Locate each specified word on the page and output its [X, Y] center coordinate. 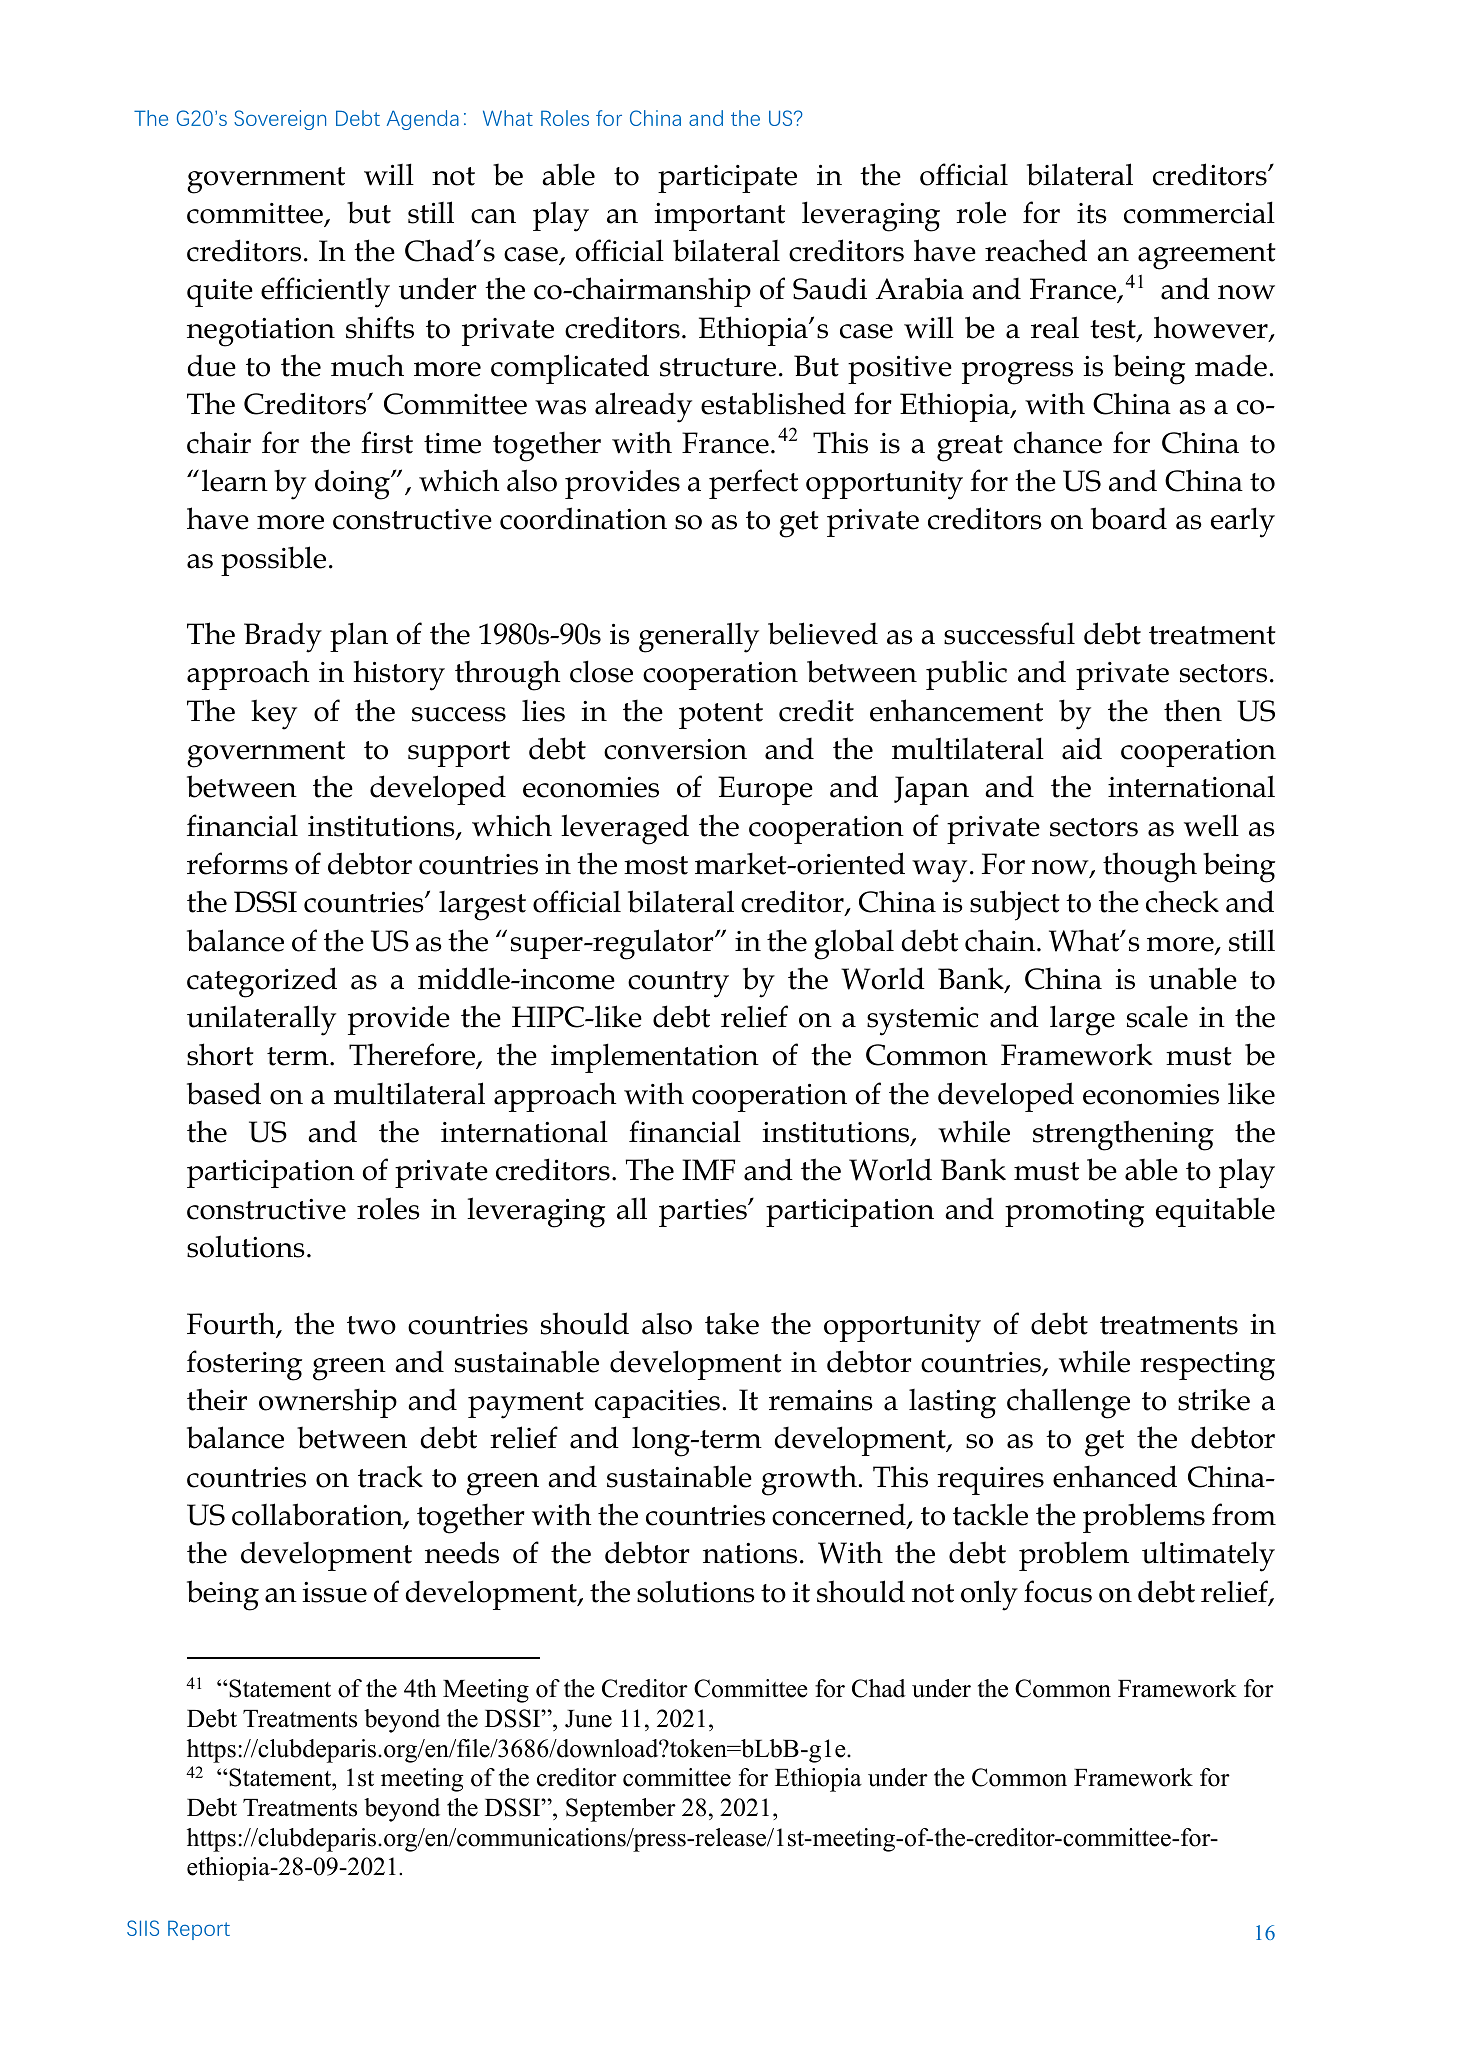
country [678, 984]
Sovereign [280, 120]
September [621, 1810]
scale [1157, 1017]
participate [727, 179]
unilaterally [261, 1020]
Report [199, 1930]
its [1092, 213]
